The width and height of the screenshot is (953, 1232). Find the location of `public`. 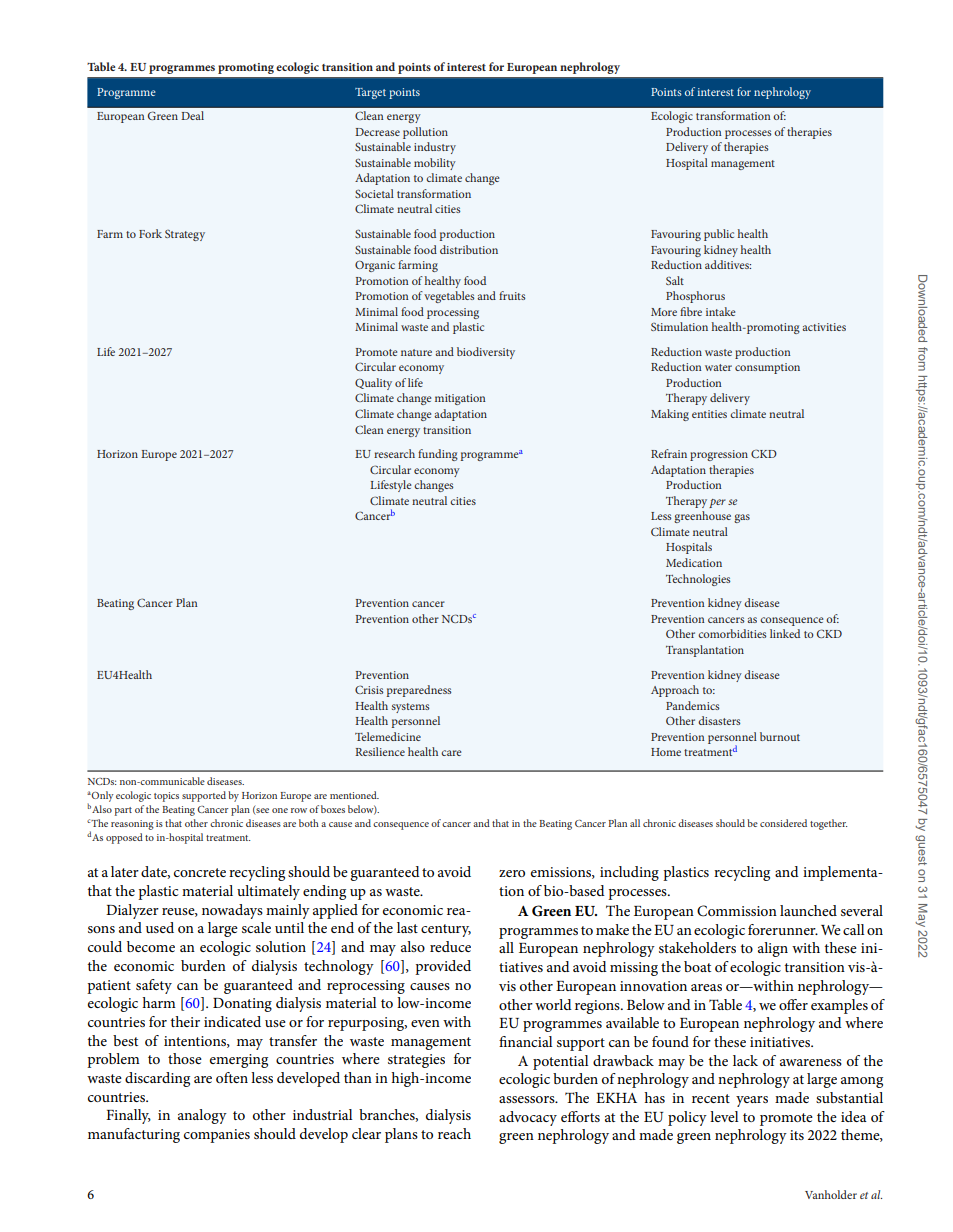

public is located at coordinates (719, 235).
